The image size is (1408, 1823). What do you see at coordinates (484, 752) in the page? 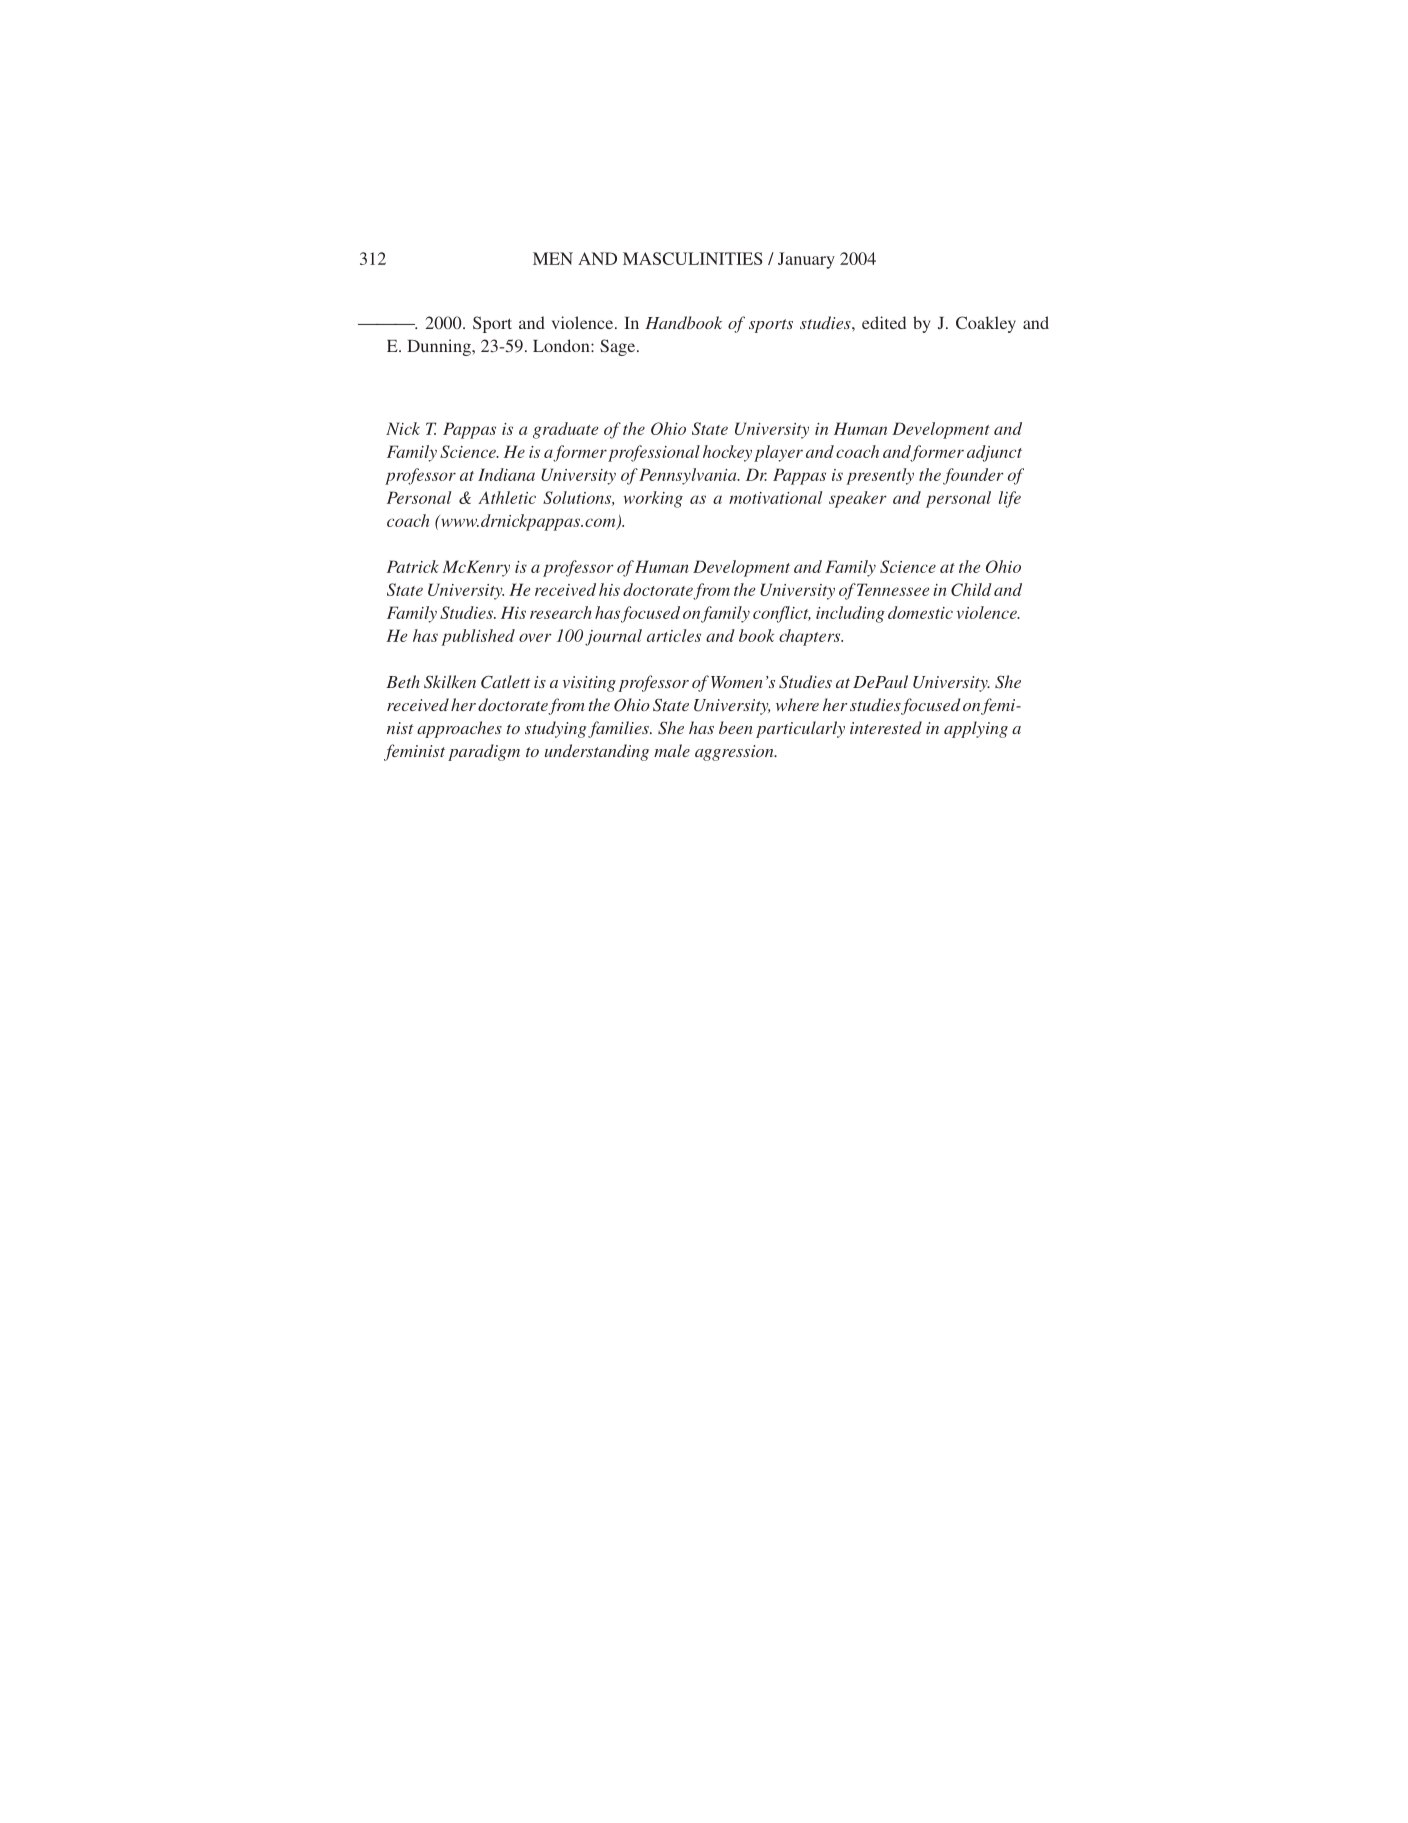
I see `paradigm` at bounding box center [484, 752].
